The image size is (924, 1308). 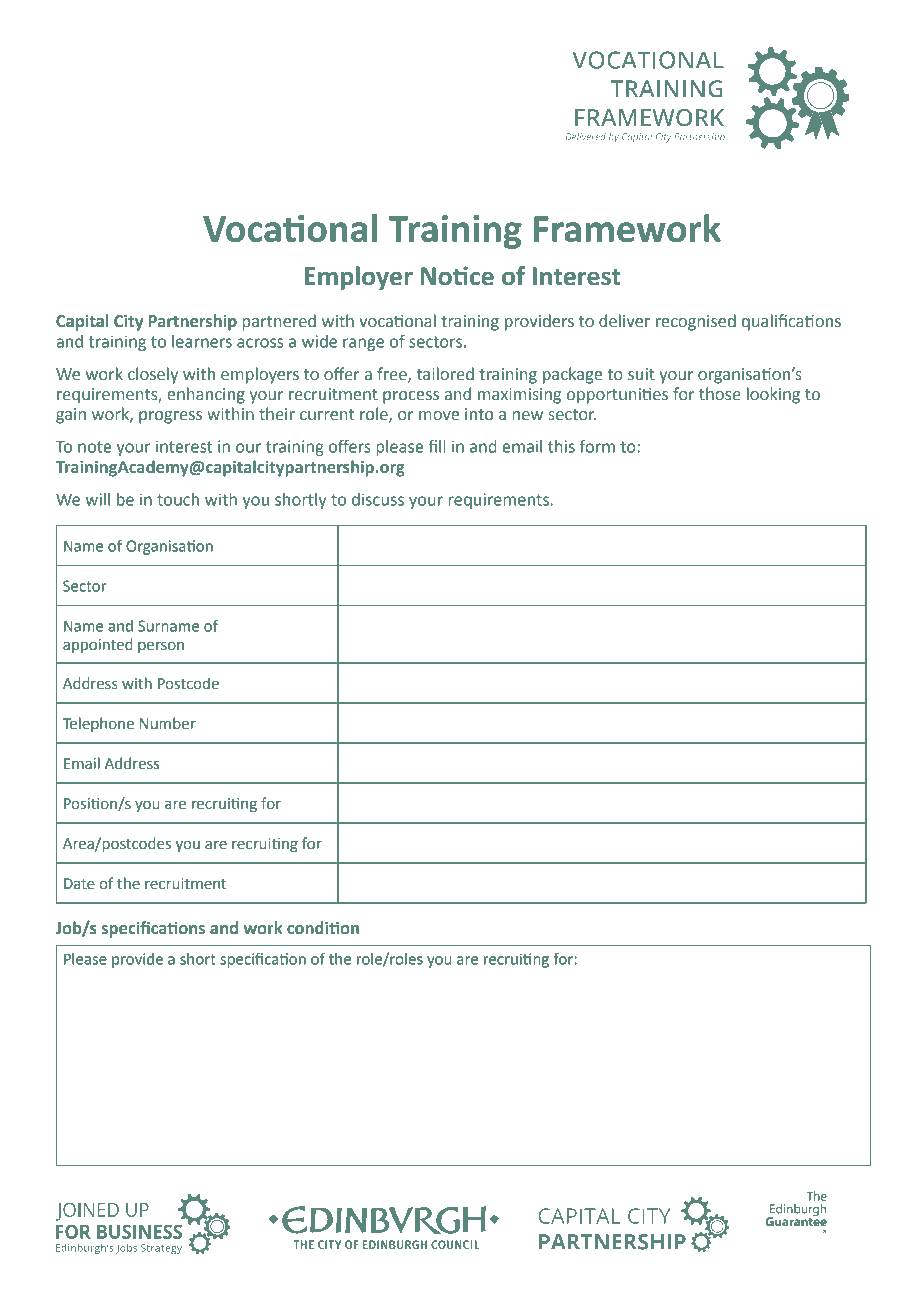 What do you see at coordinates (378, 499) in the image?
I see `discuss` at bounding box center [378, 499].
